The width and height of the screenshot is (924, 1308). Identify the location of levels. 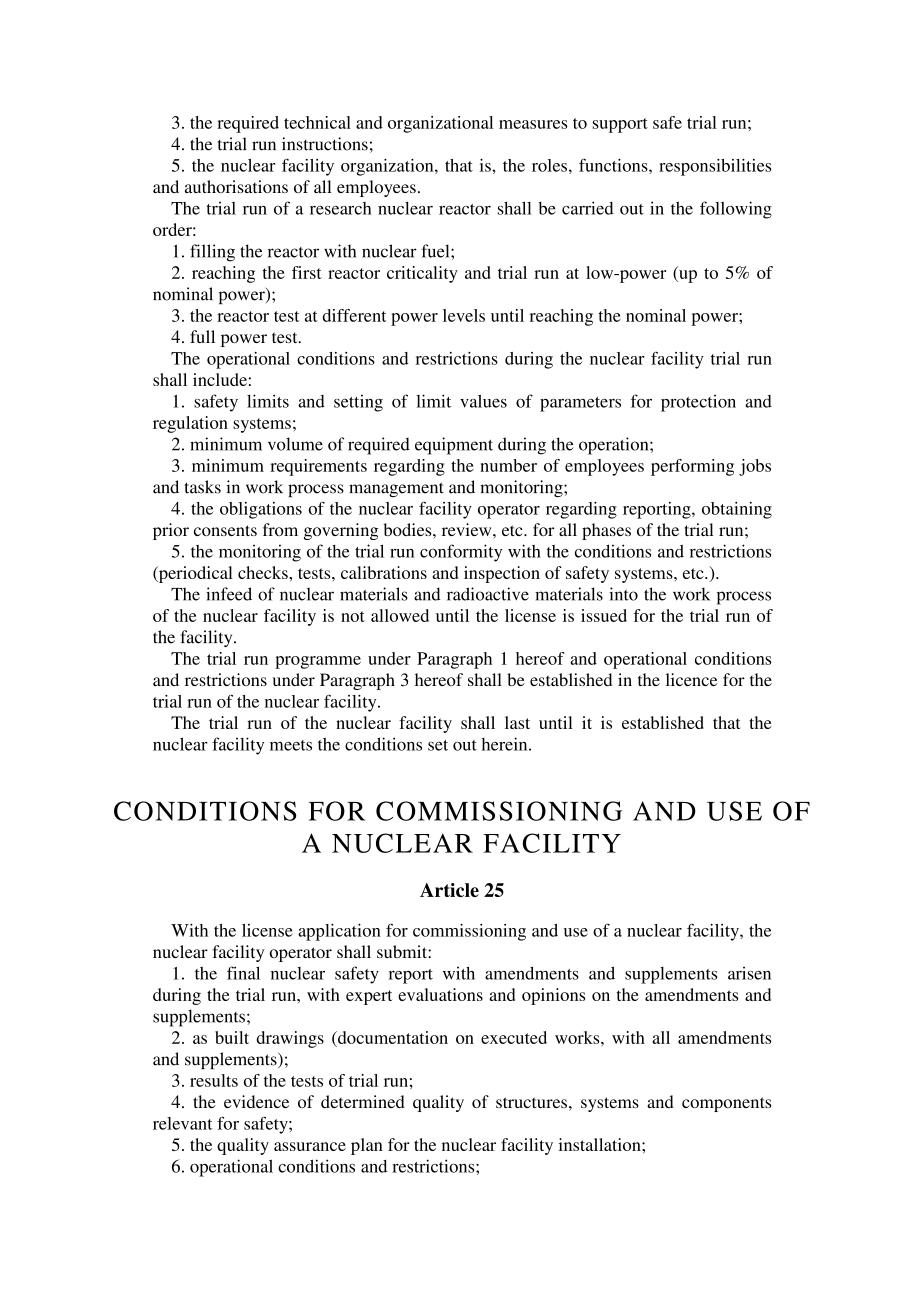
(464, 315).
